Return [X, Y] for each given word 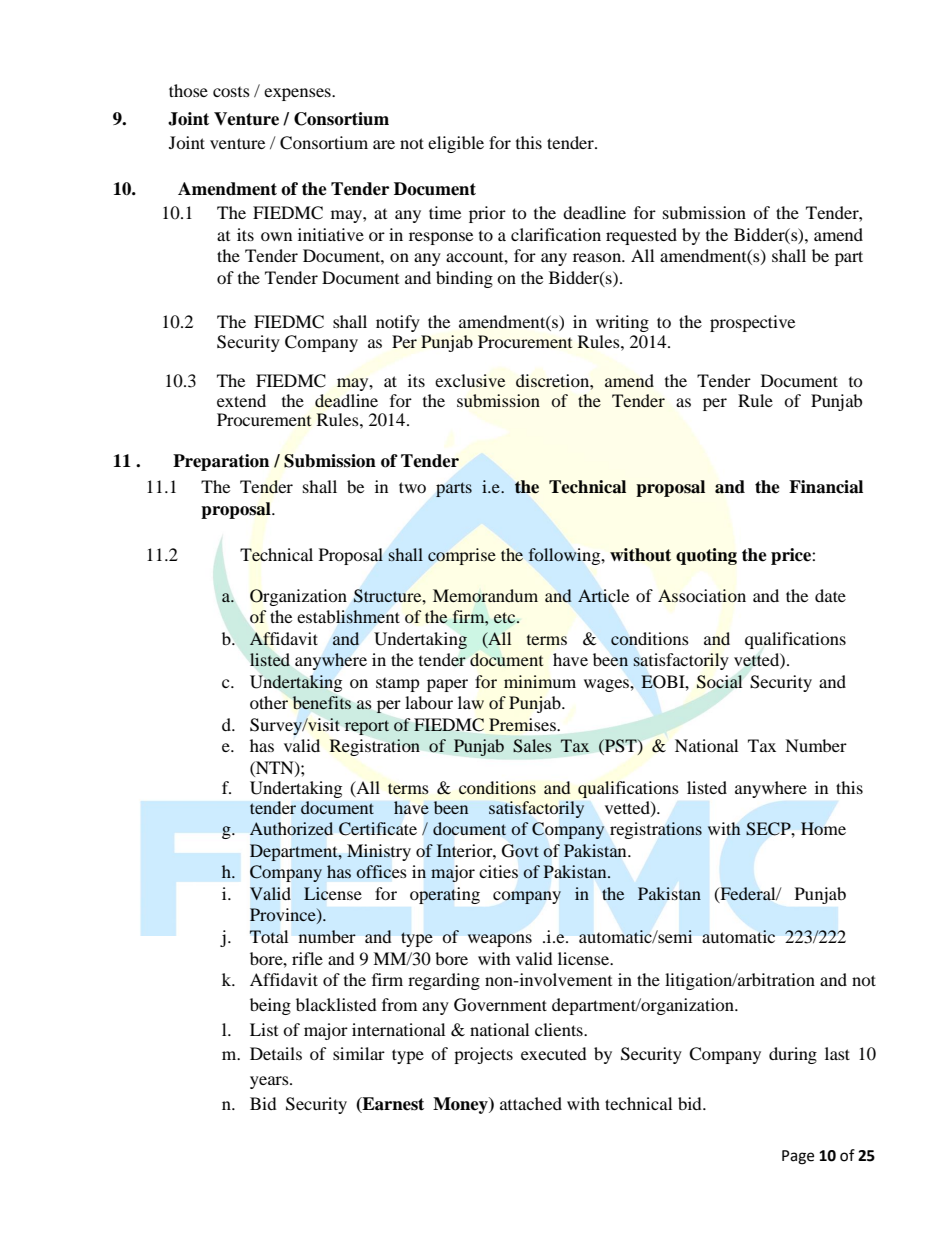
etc [506, 618]
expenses [298, 94]
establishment [348, 617]
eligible [456, 144]
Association [702, 596]
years [270, 1082]
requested [641, 236]
